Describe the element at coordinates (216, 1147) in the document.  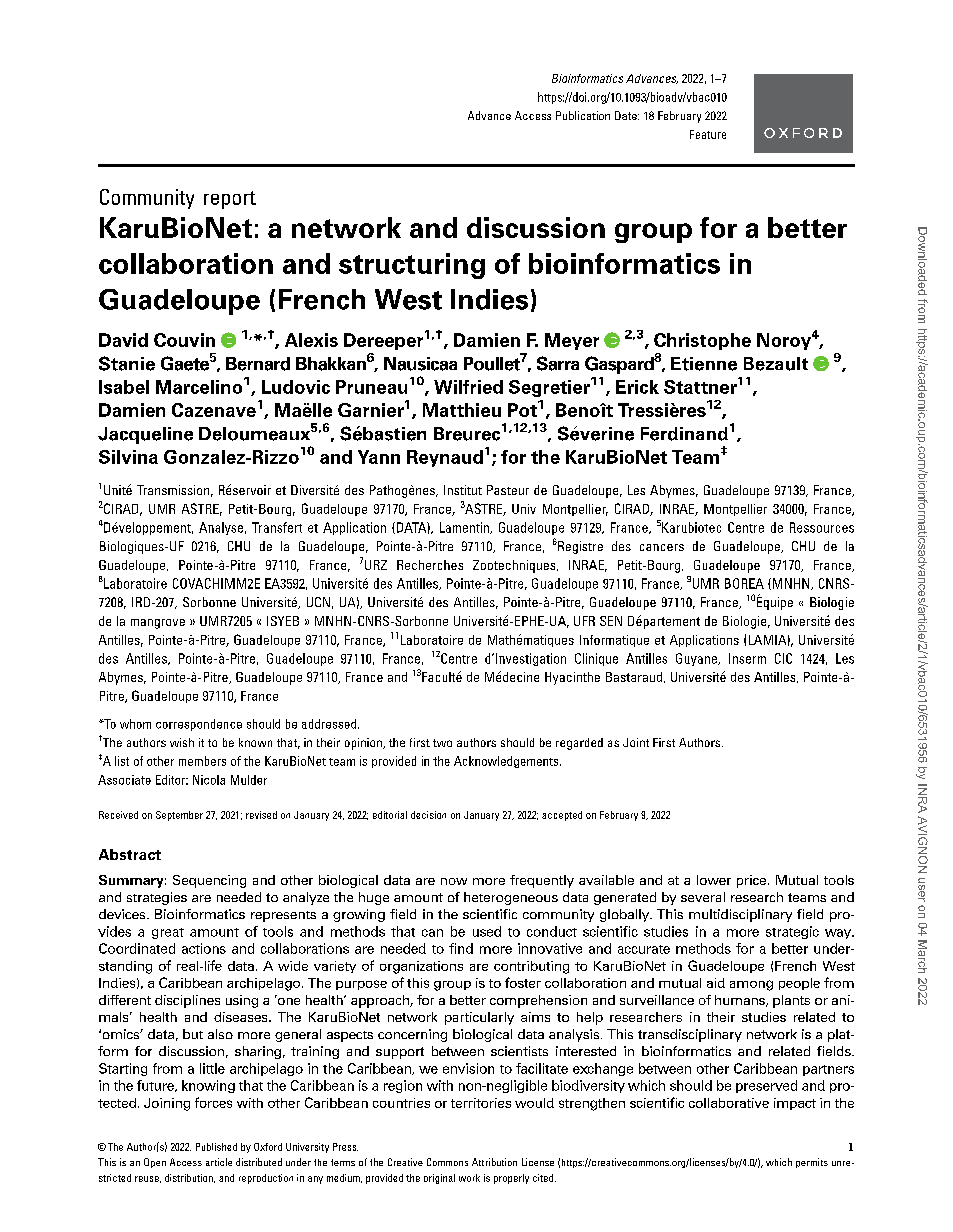
I see `Published` at that location.
